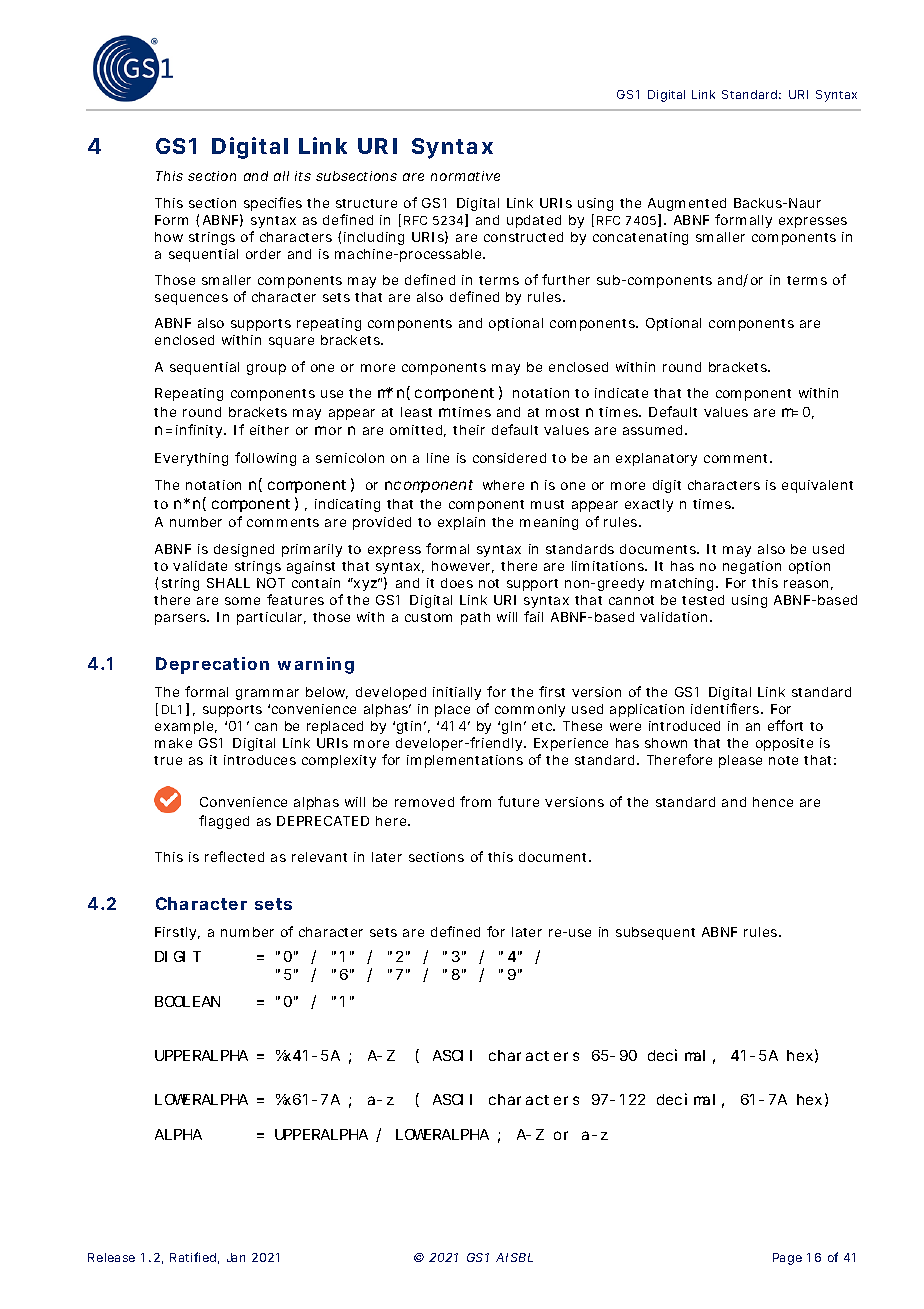  What do you see at coordinates (273, 204) in the image?
I see `specifies` at bounding box center [273, 204].
